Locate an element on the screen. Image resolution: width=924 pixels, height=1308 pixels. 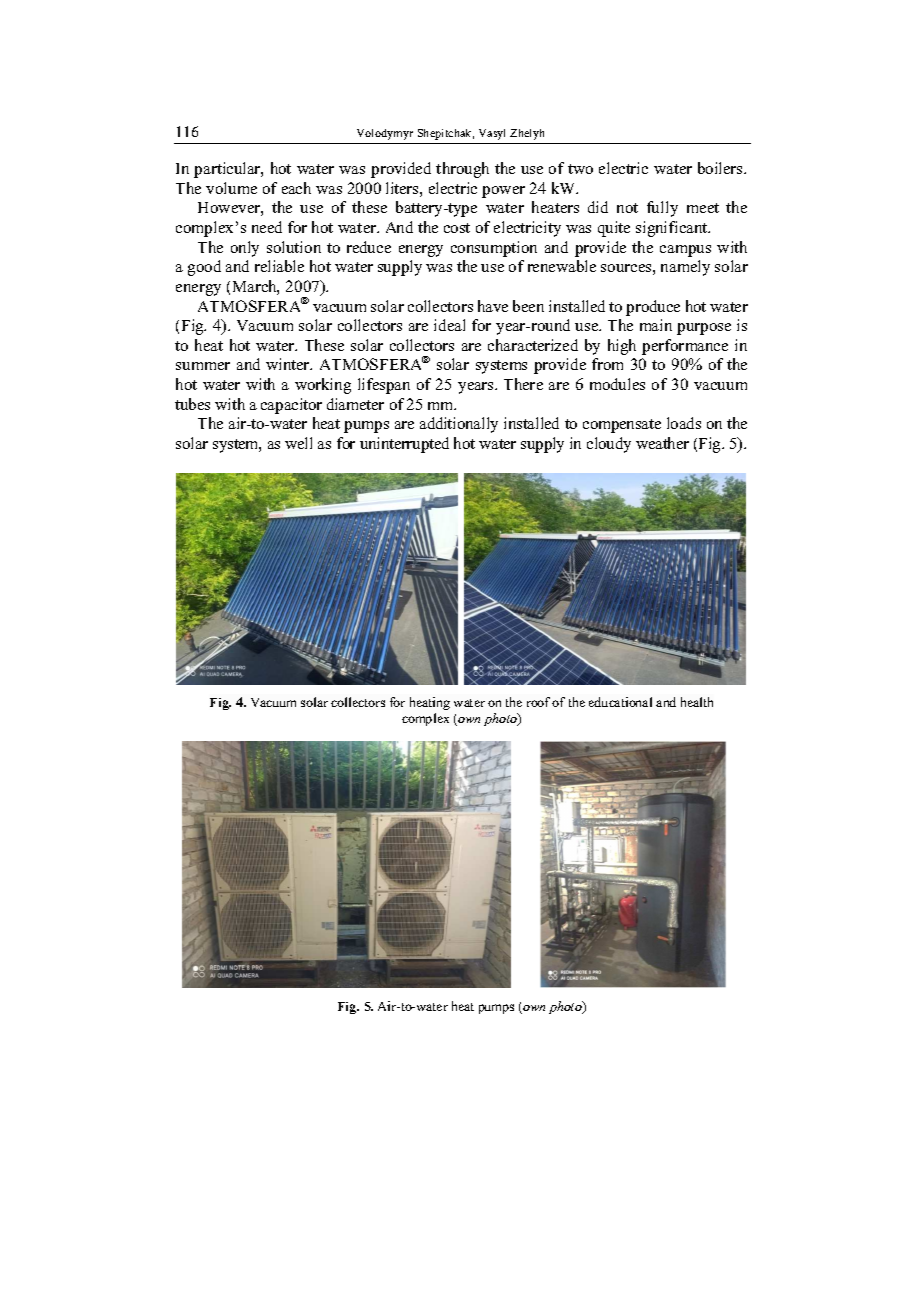
roof is located at coordinates (538, 702).
